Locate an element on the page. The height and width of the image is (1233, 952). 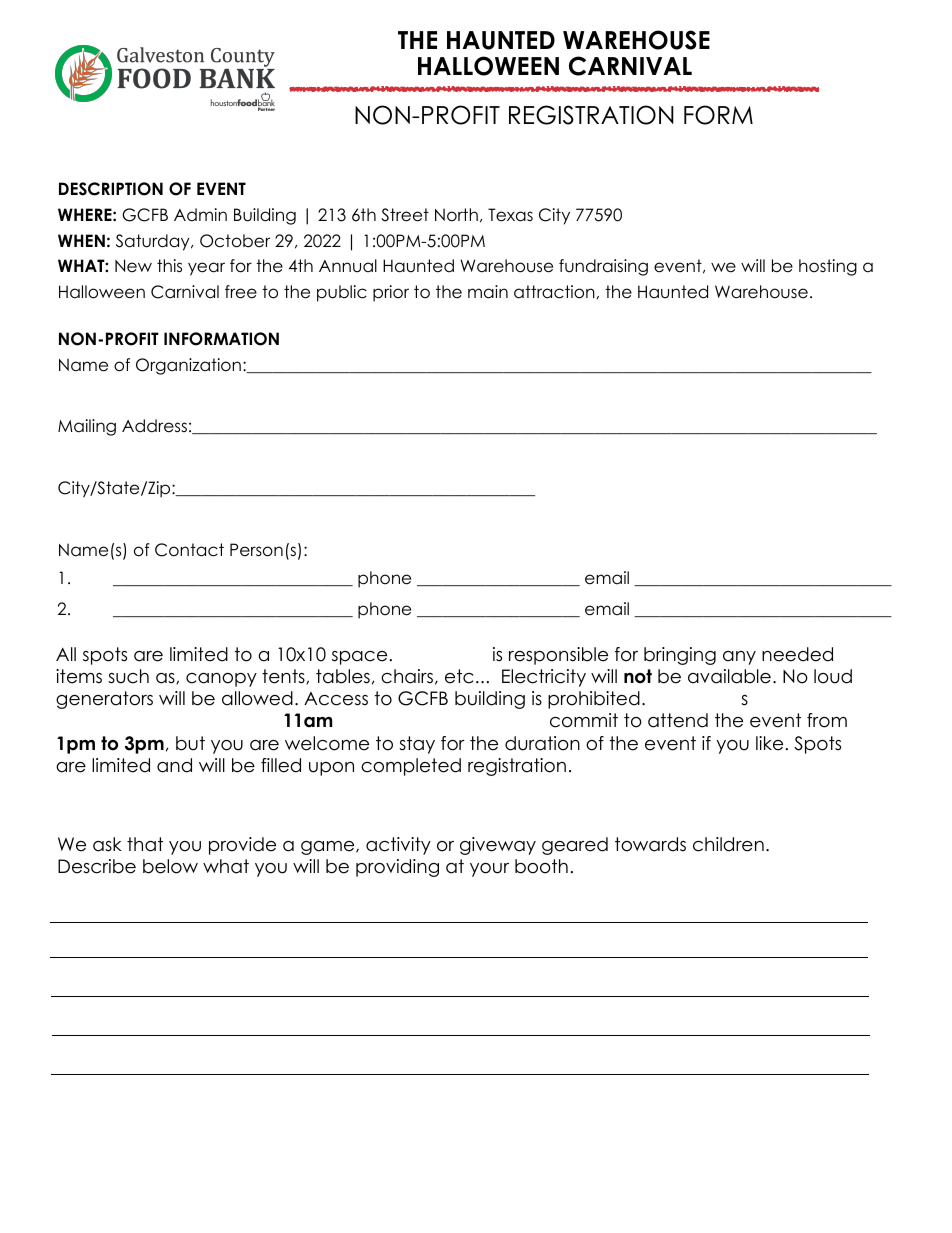
such is located at coordinates (128, 676).
